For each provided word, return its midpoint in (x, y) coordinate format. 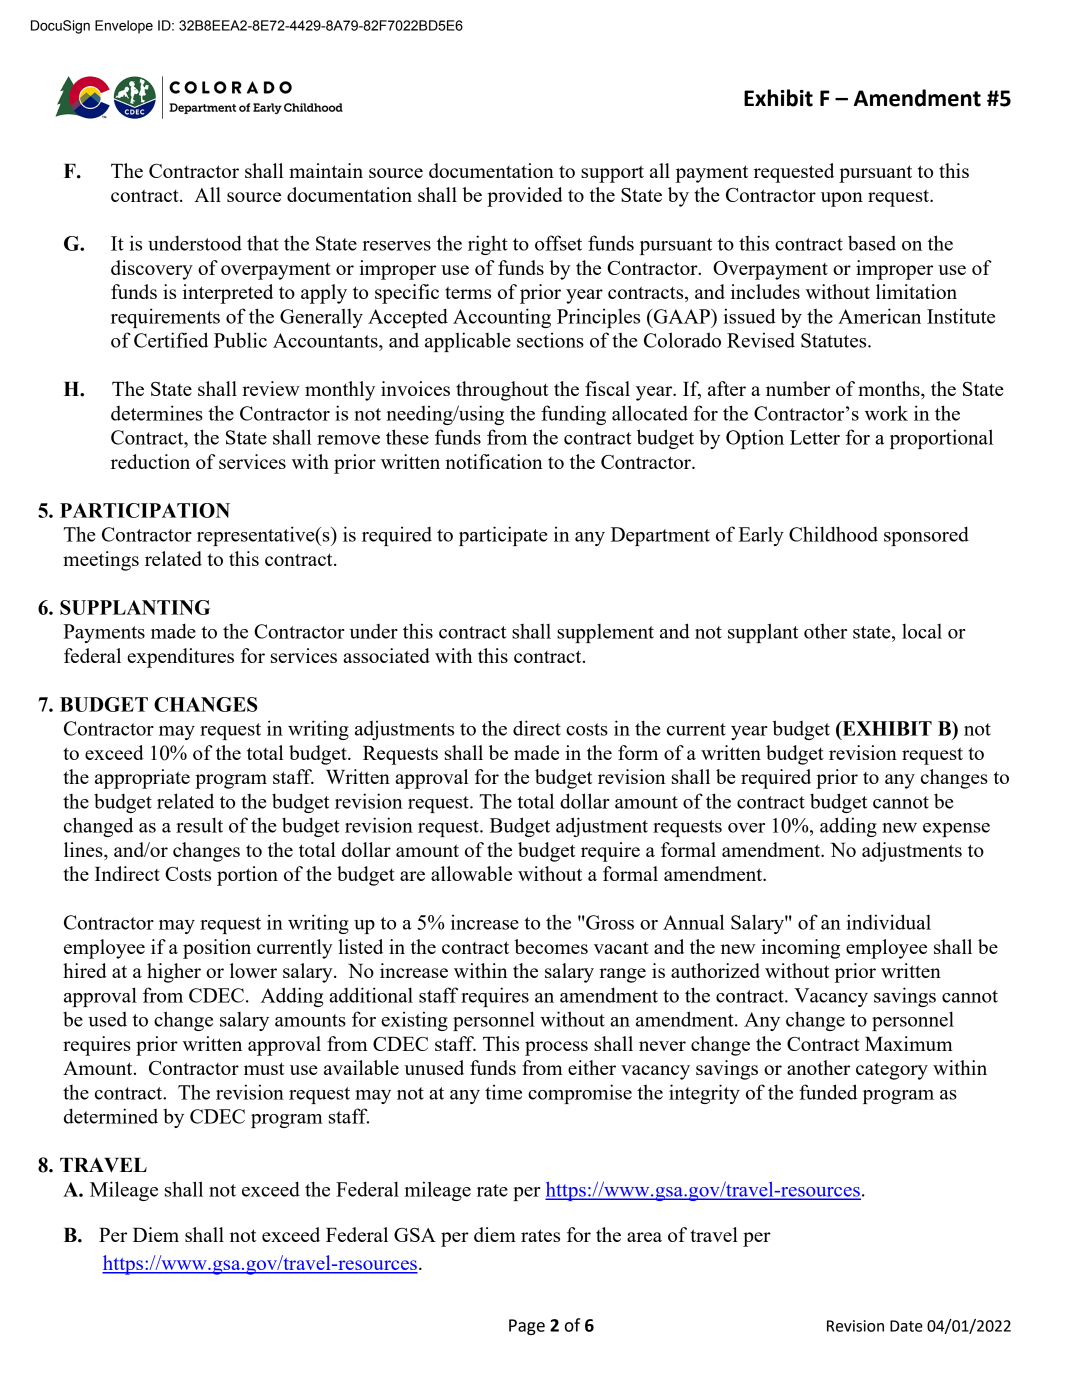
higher (174, 973)
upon (842, 199)
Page (527, 1327)
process (556, 1048)
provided (525, 197)
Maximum (909, 1043)
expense (956, 830)
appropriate (142, 779)
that (263, 243)
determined (111, 1116)
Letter (815, 437)
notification (494, 461)
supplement (605, 633)
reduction (150, 461)
